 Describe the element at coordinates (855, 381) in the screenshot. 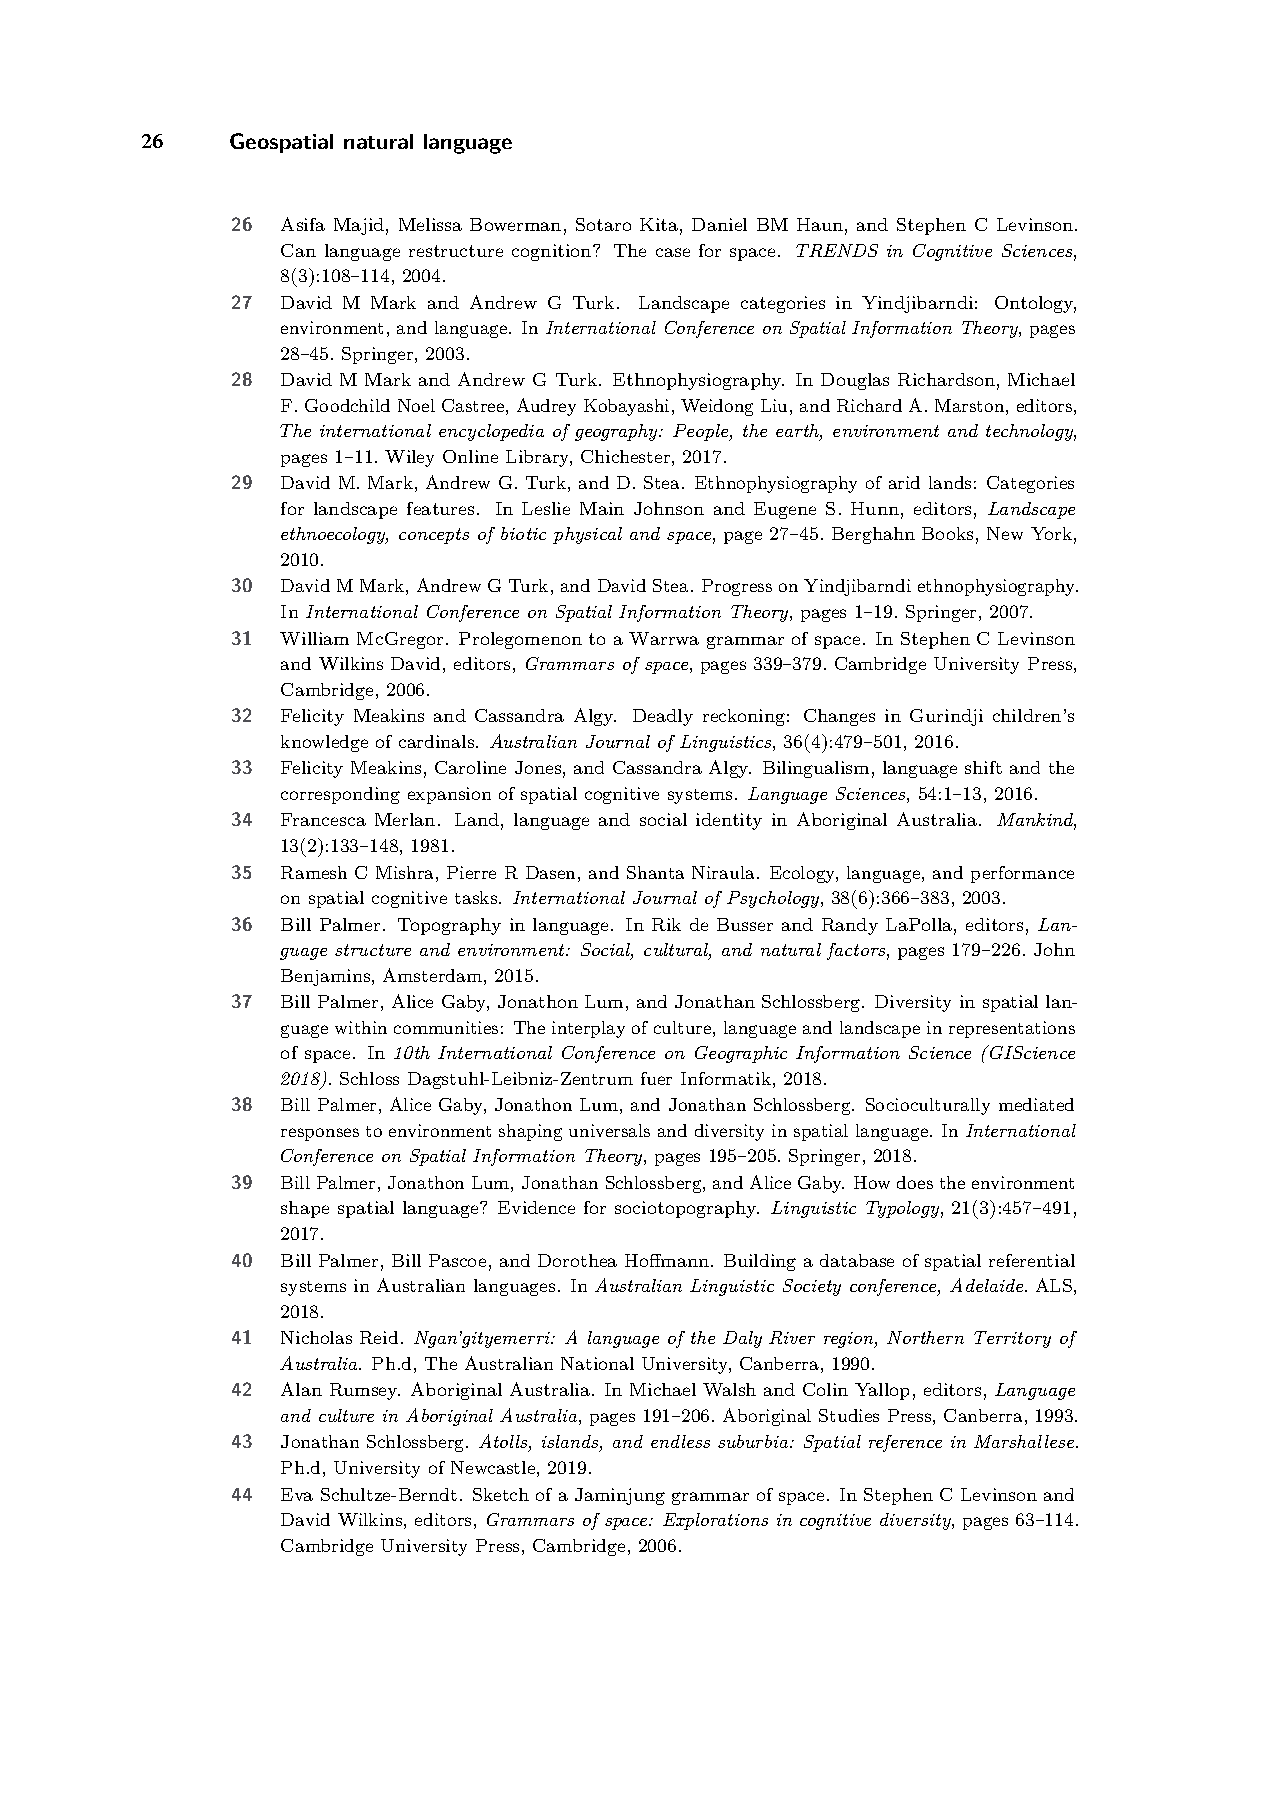

I see `Douglas` at that location.
